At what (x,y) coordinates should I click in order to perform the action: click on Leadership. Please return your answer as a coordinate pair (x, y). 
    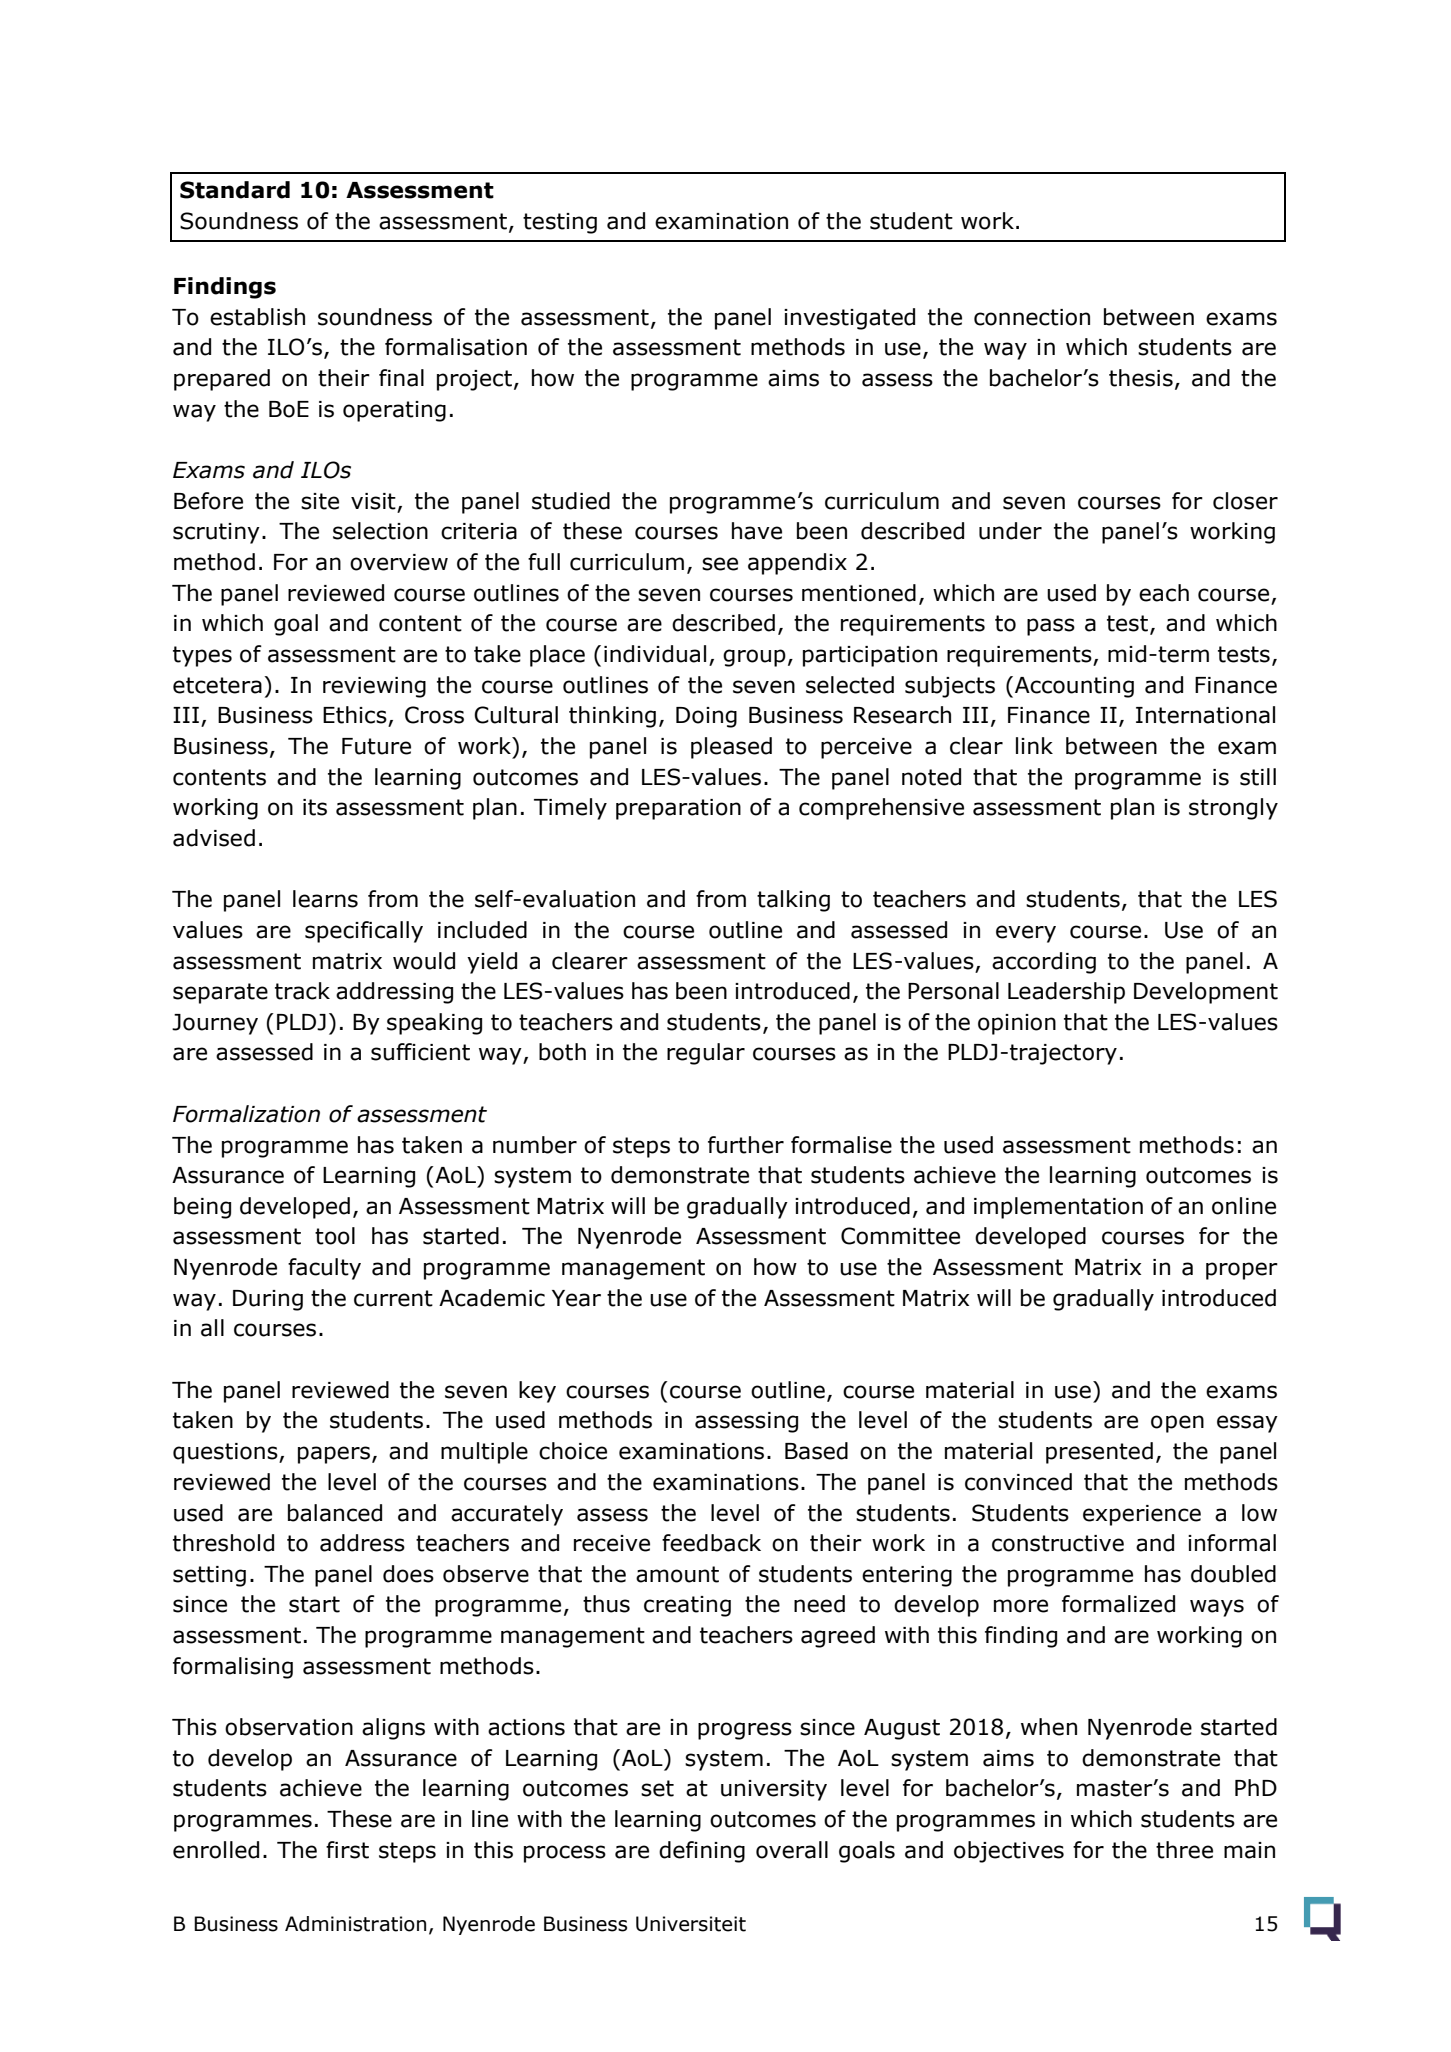
    Looking at the image, I should click on (1066, 993).
